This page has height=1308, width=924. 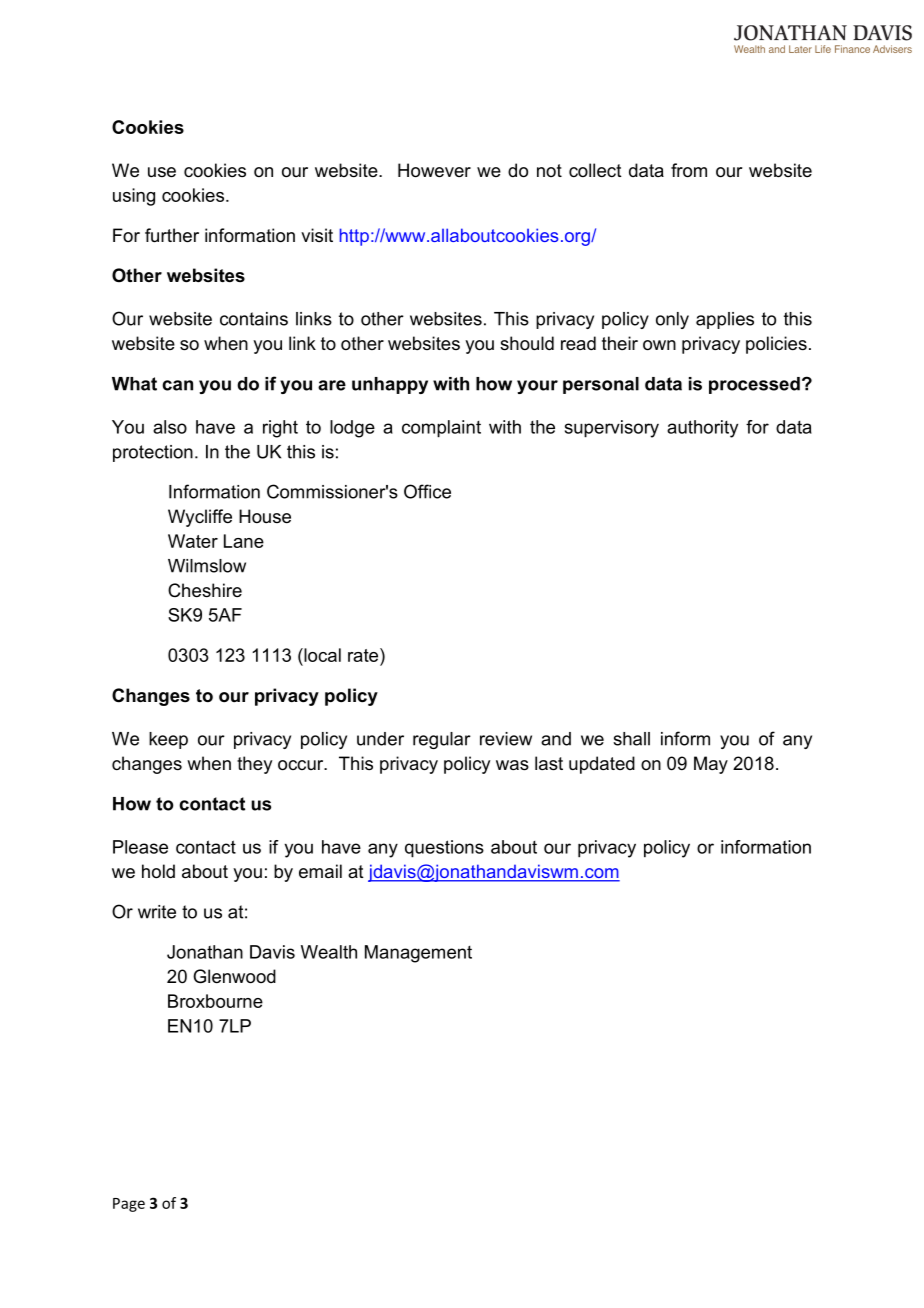 I want to click on further, so click(x=172, y=235).
